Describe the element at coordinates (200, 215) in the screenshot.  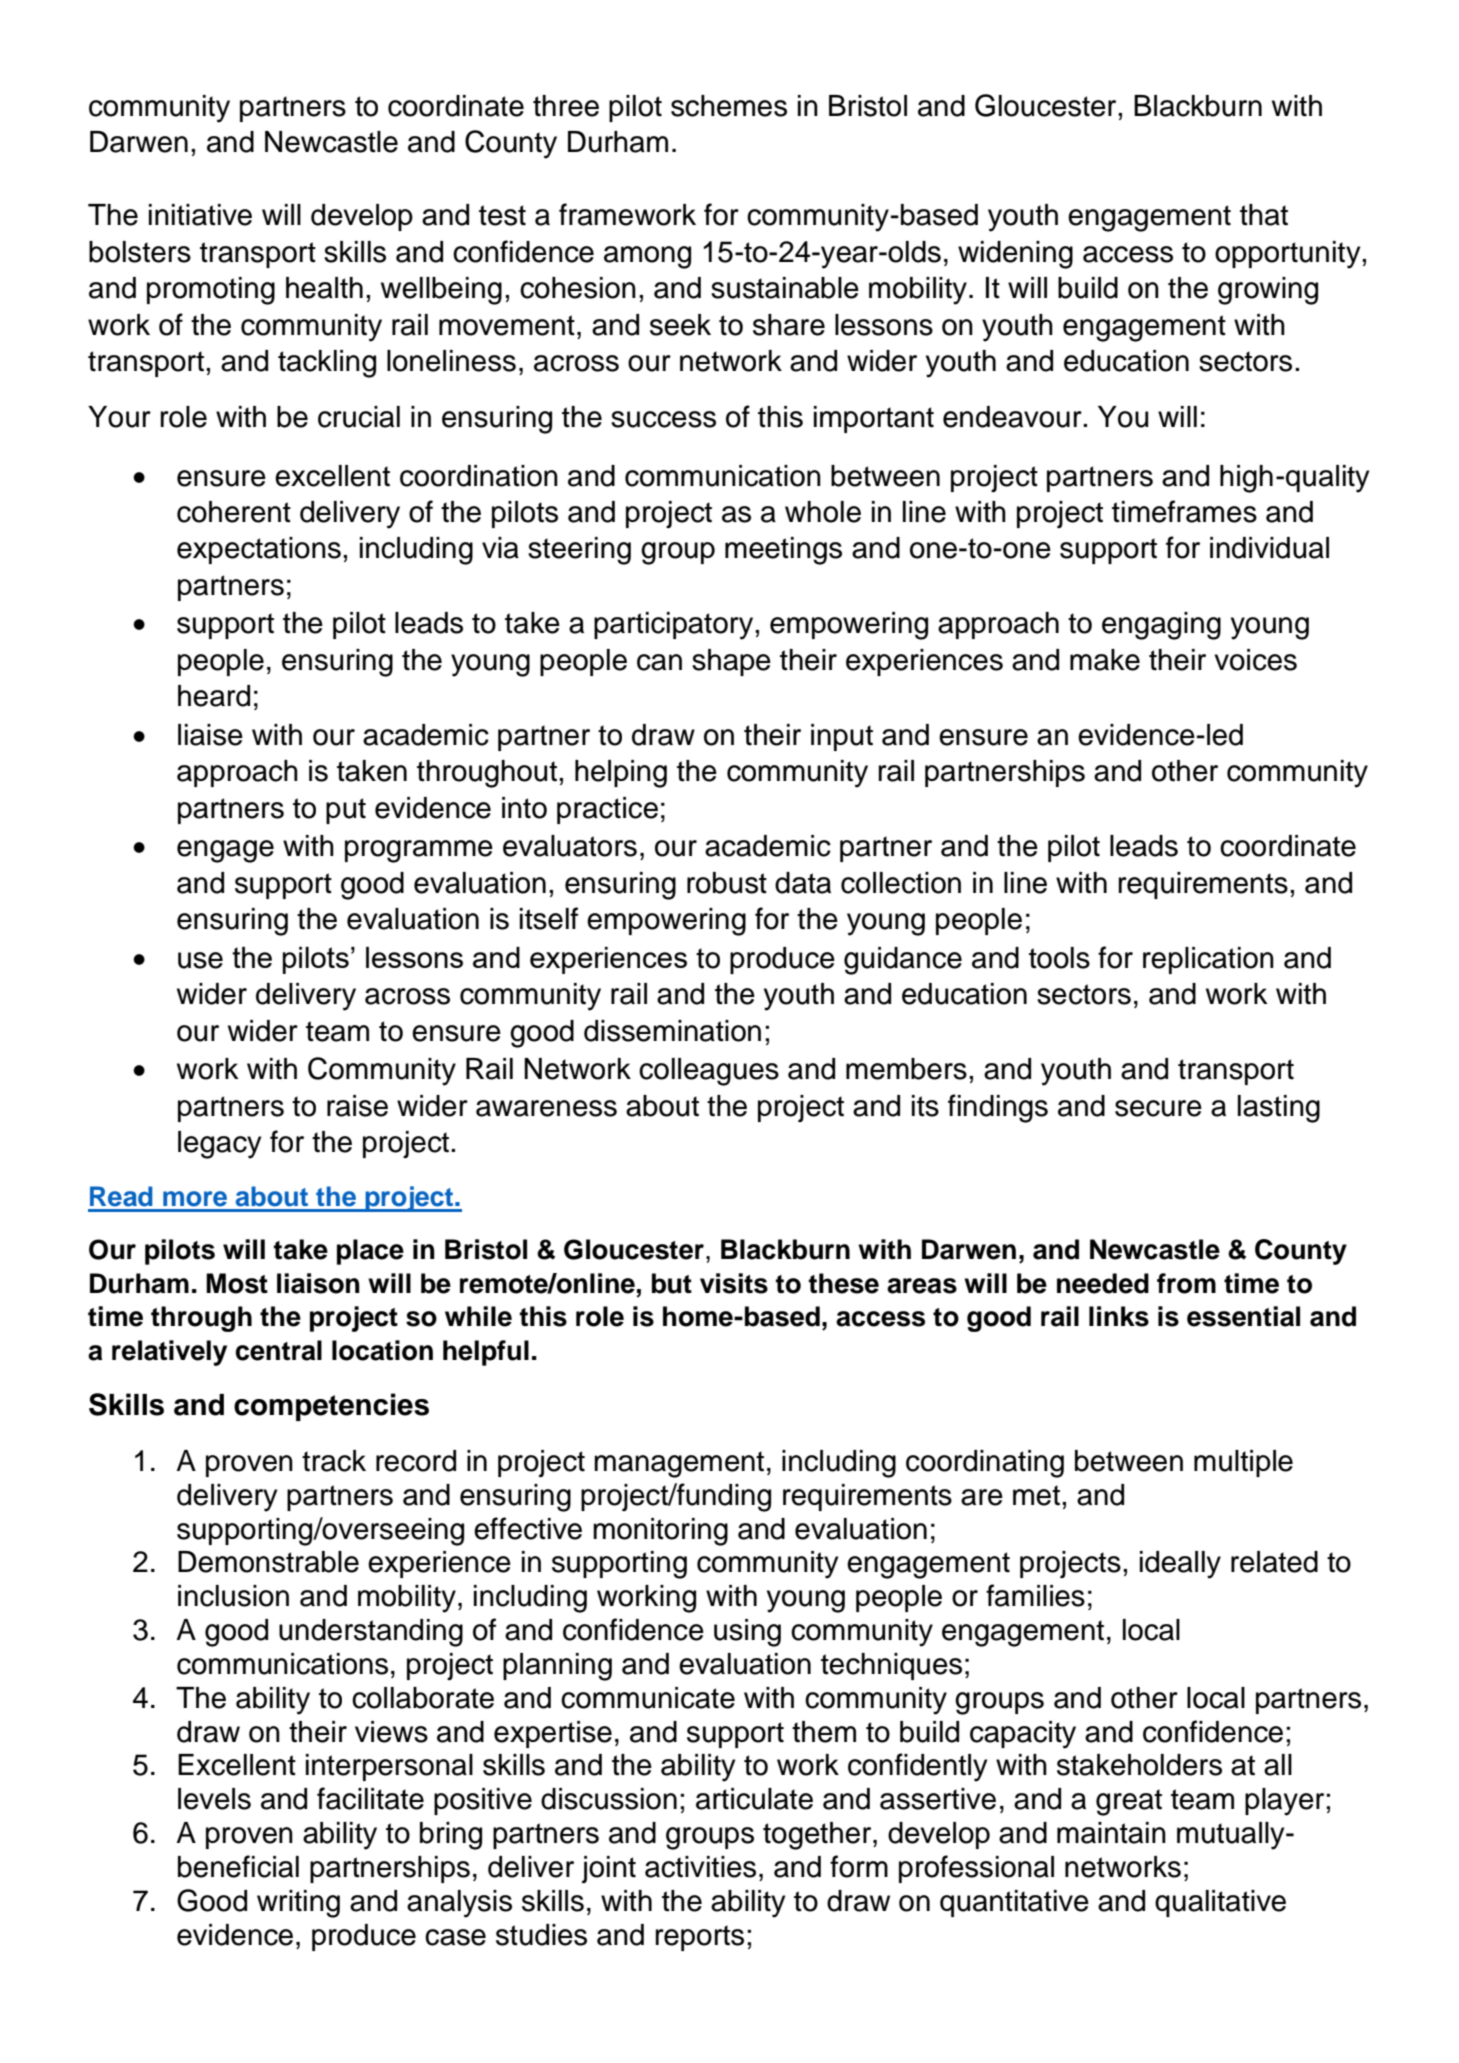
I see `initiative` at that location.
